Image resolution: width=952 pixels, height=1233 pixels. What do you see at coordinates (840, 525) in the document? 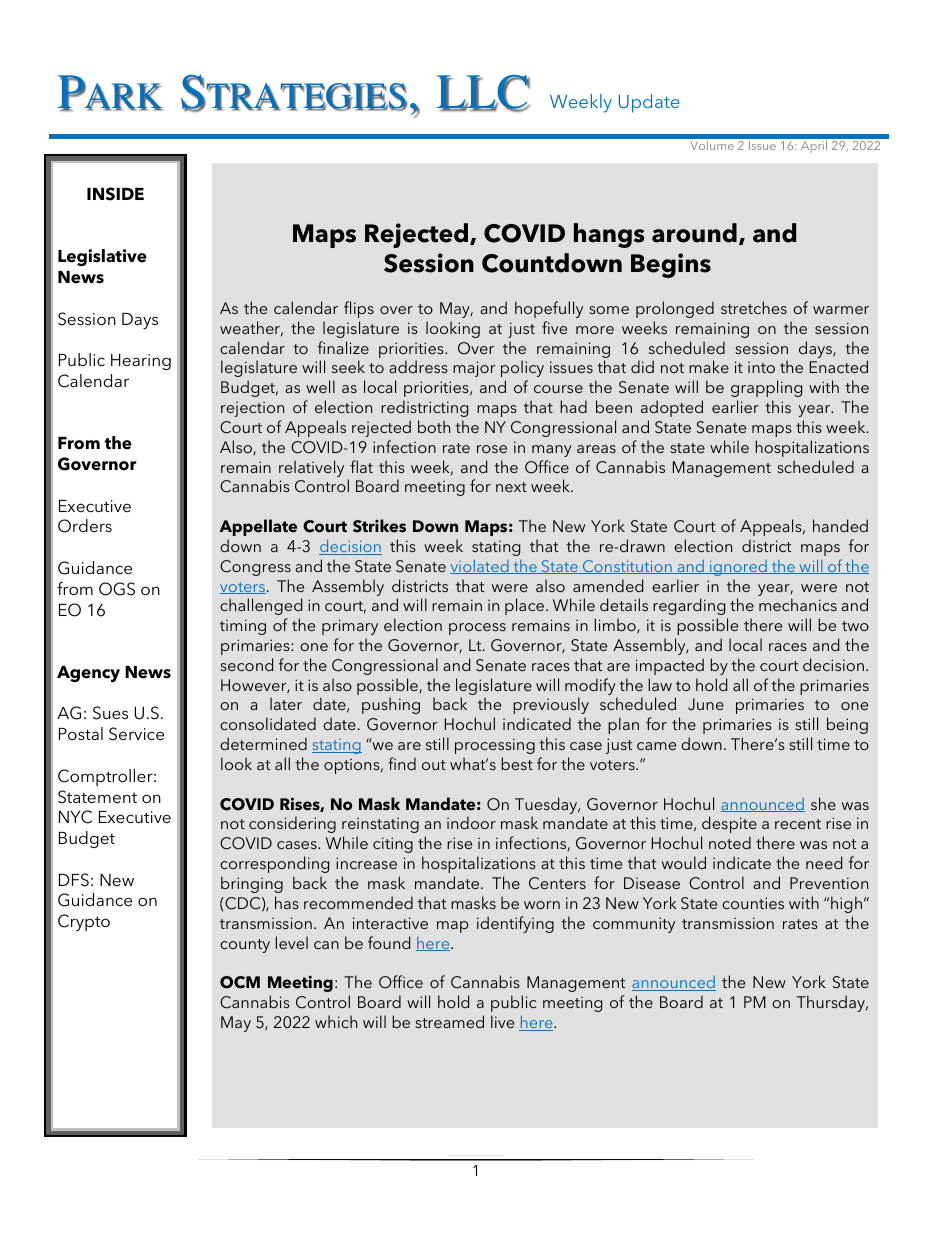
I see `handed` at bounding box center [840, 525].
